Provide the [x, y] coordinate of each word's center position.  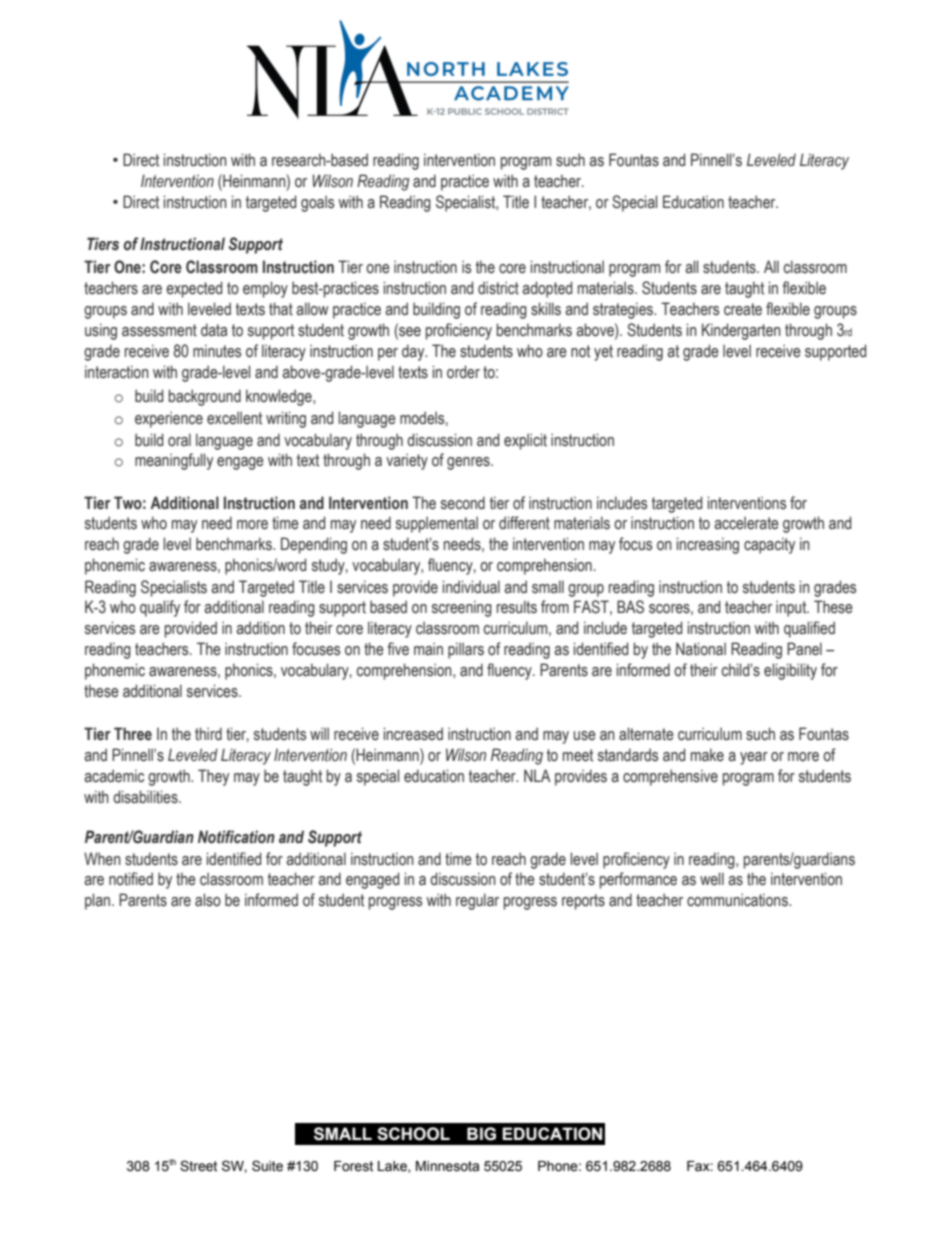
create [743, 309]
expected [194, 289]
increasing [708, 545]
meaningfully [174, 461]
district [498, 288]
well [712, 879]
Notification [236, 837]
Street [198, 1166]
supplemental [437, 524]
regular [477, 901]
